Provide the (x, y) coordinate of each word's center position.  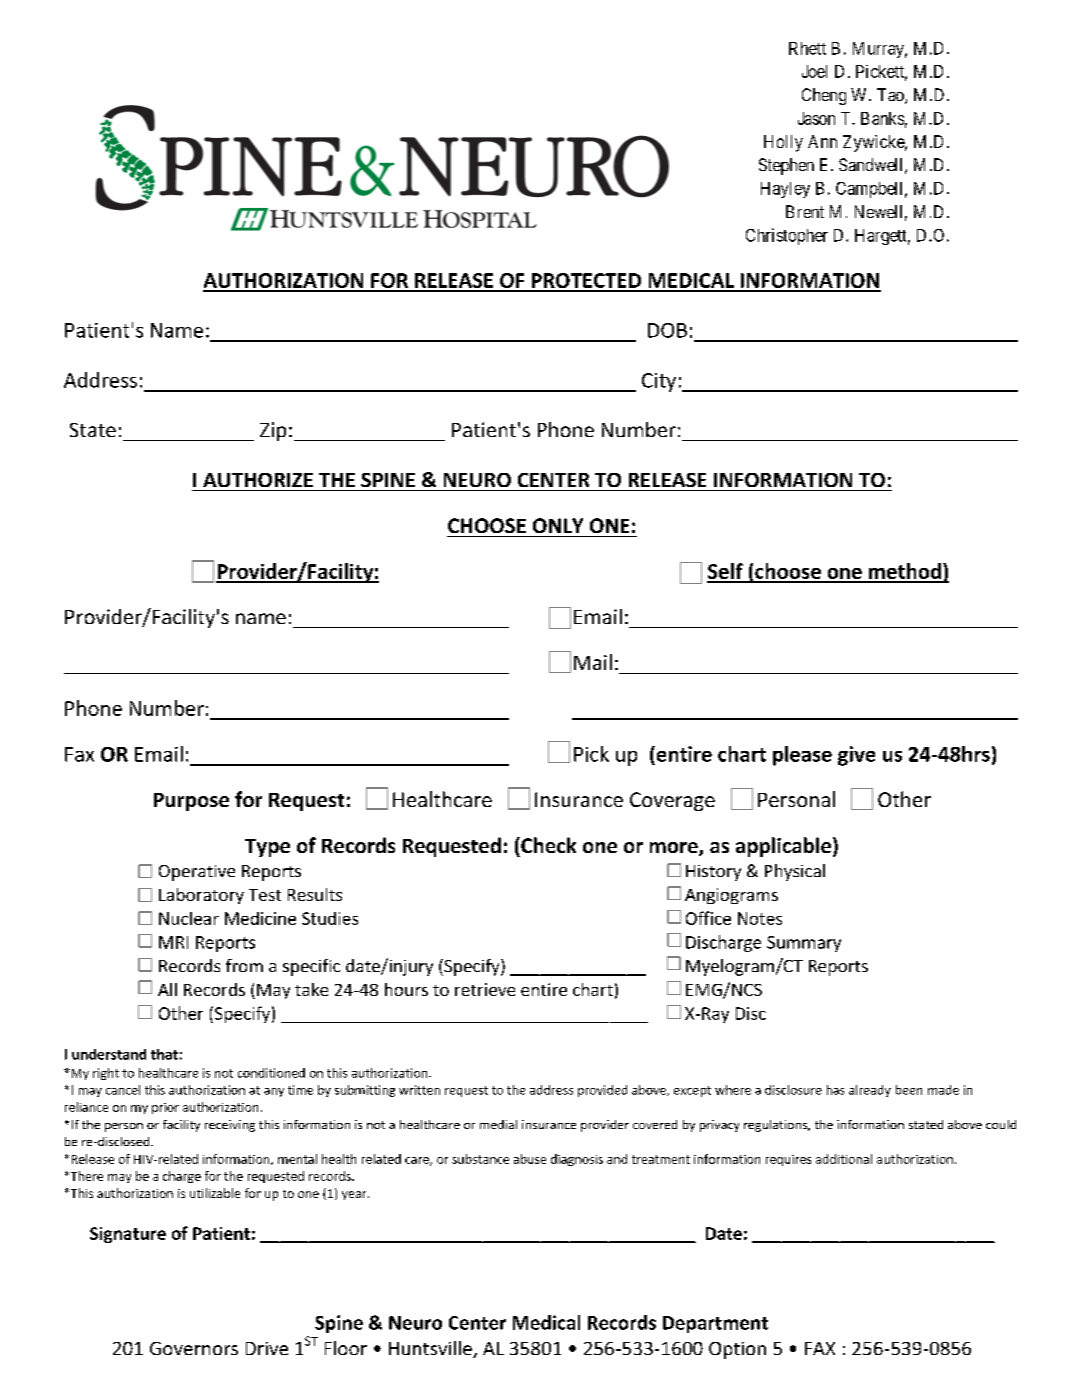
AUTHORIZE (258, 480)
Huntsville (431, 1349)
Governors (194, 1348)
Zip (273, 431)
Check (547, 845)
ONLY (558, 525)
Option (737, 1350)
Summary (804, 944)
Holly (783, 143)
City (659, 382)
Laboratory (201, 896)
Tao (891, 96)
